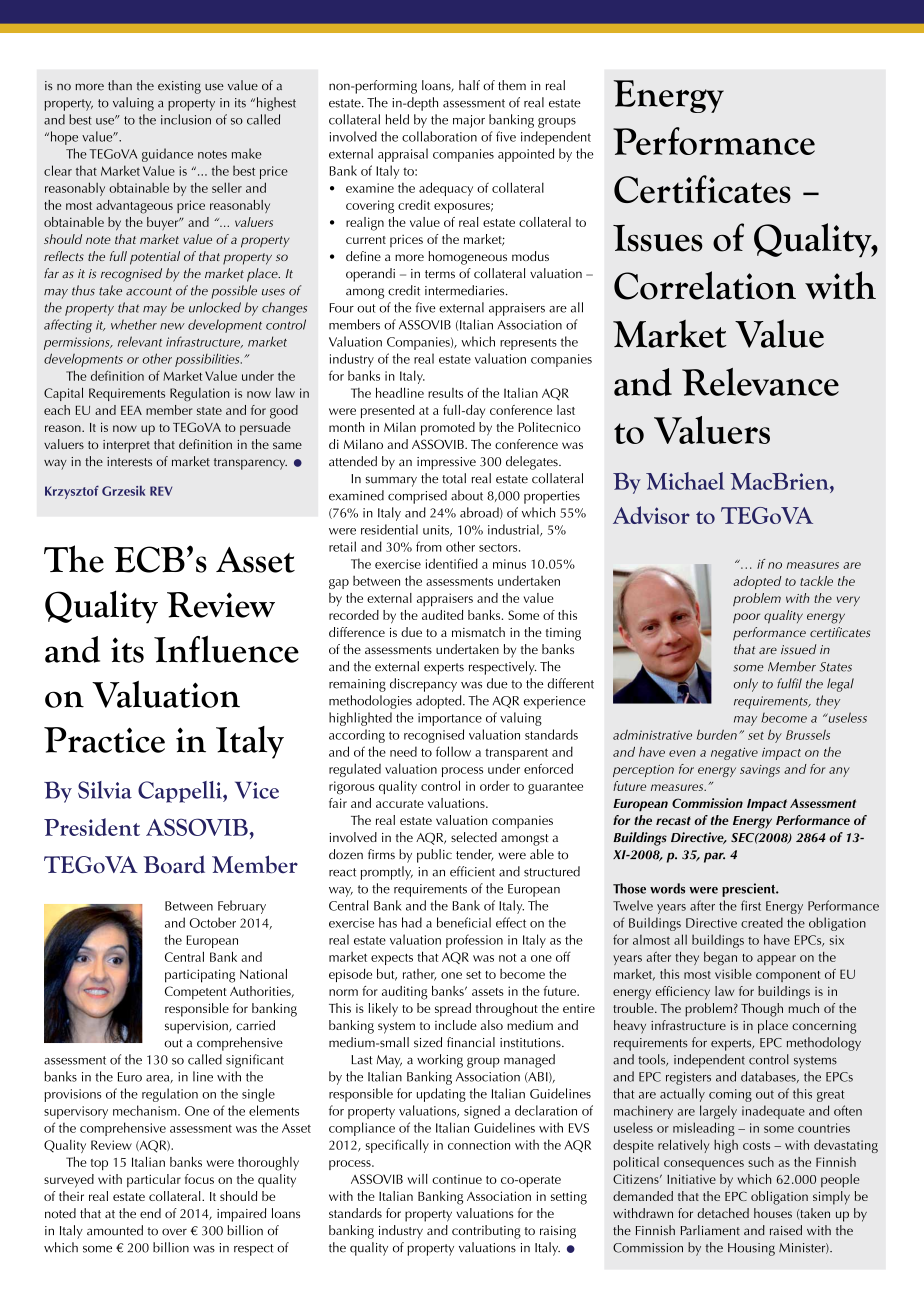  I want to click on amounted, so click(115, 1230).
